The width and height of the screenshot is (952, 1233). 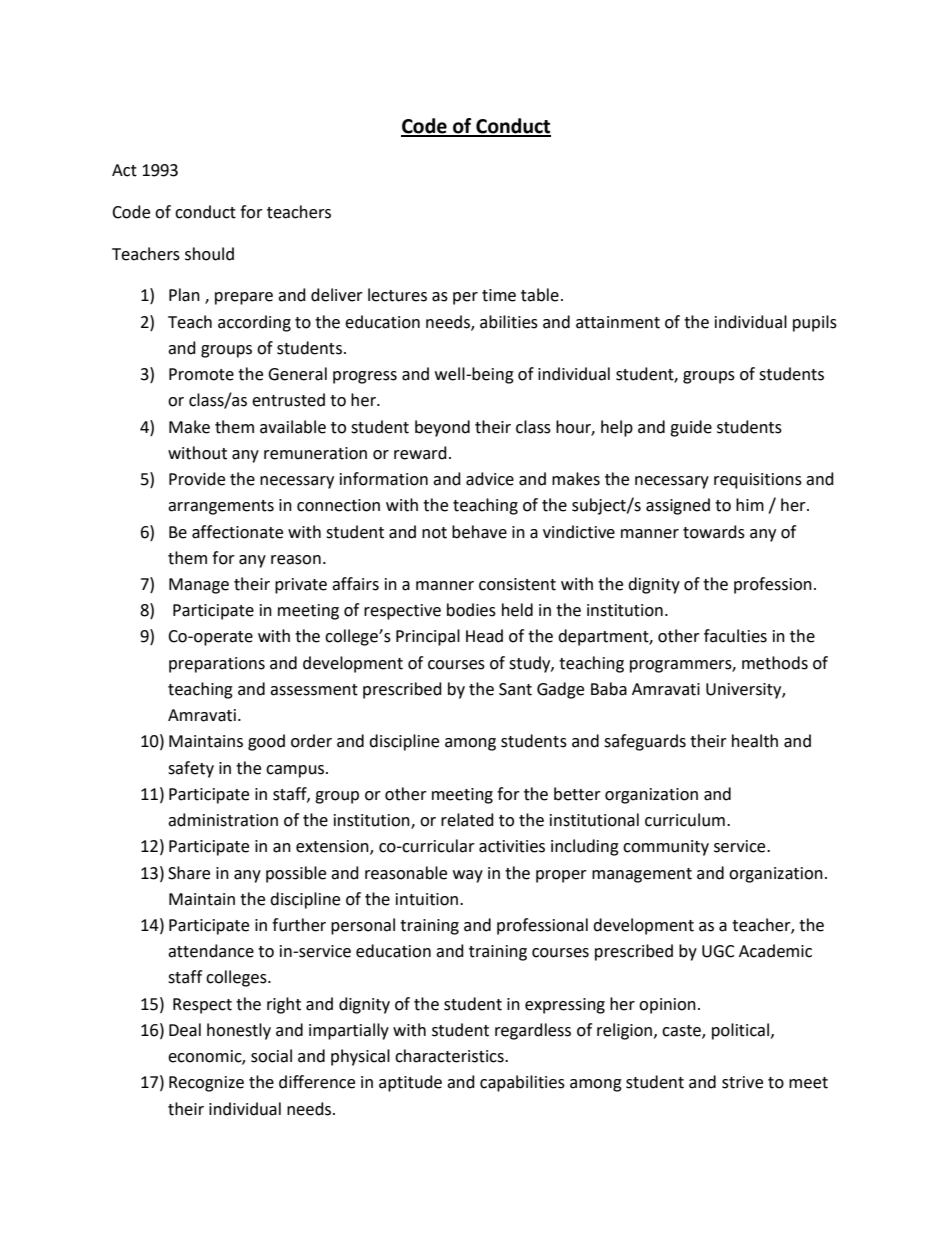 What do you see at coordinates (217, 665) in the screenshot?
I see `preparations` at bounding box center [217, 665].
